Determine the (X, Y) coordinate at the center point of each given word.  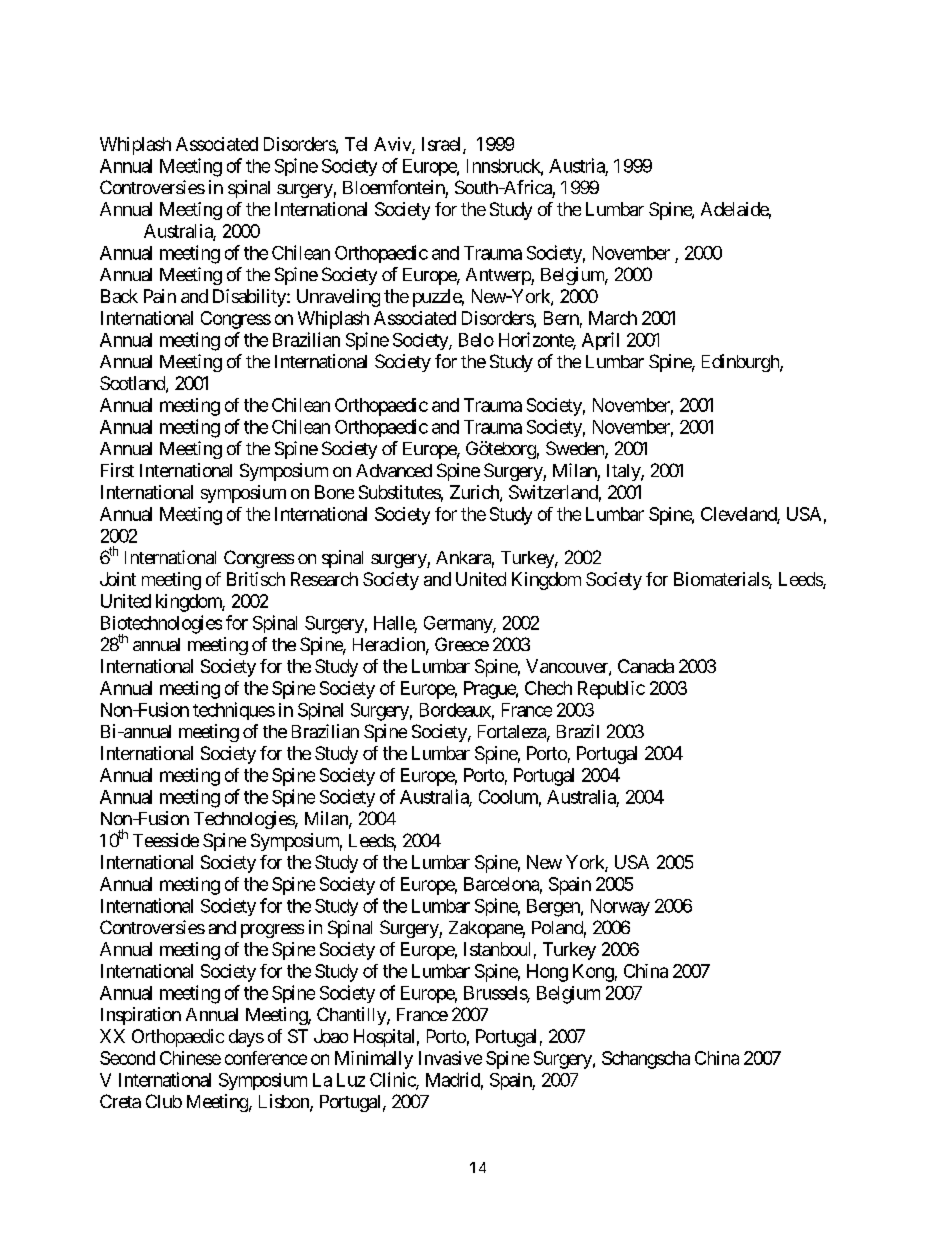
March (613, 318)
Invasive (450, 1058)
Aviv (393, 145)
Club (164, 1101)
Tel (356, 144)
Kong (593, 973)
